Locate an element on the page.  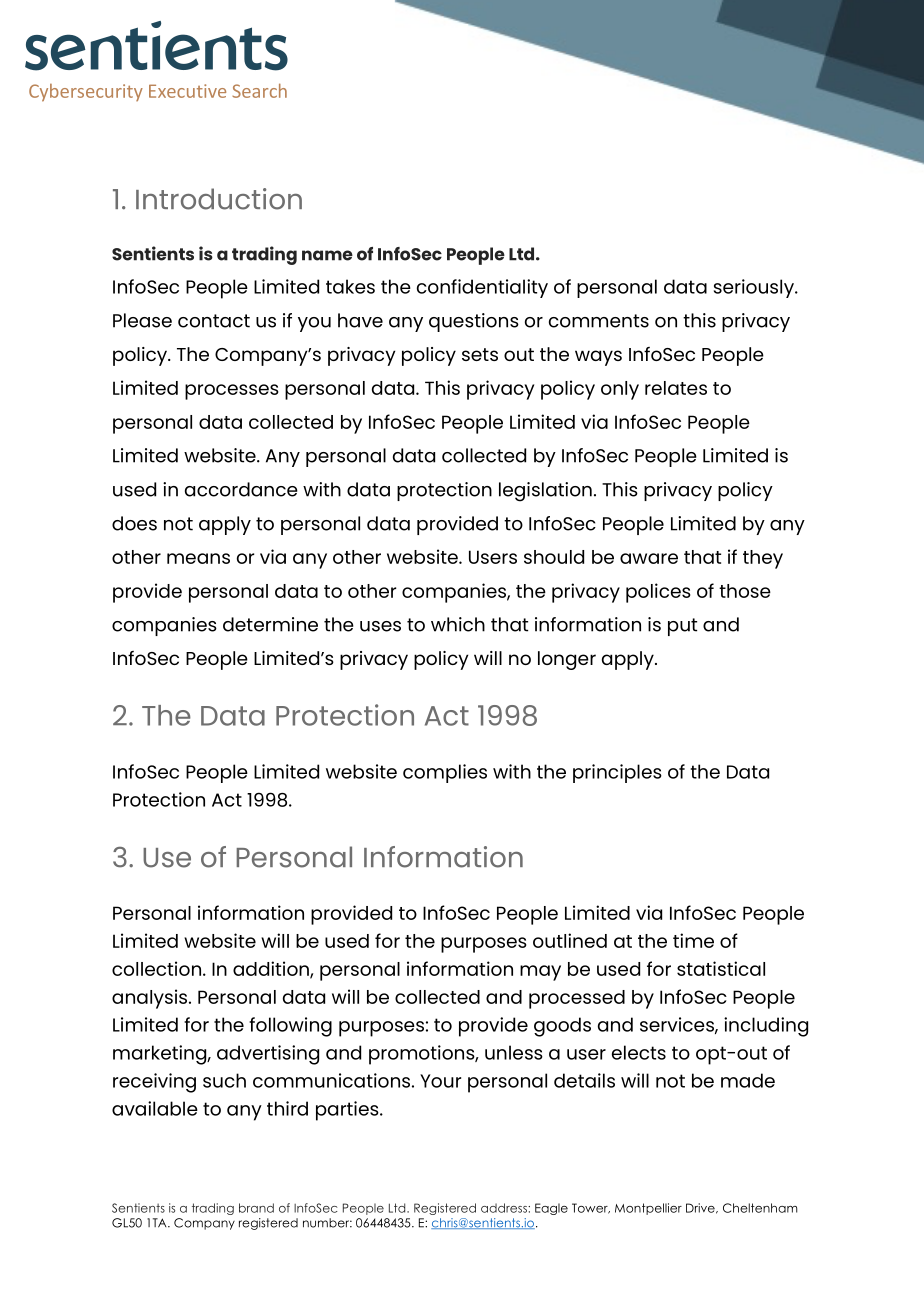
sets is located at coordinates (480, 354).
